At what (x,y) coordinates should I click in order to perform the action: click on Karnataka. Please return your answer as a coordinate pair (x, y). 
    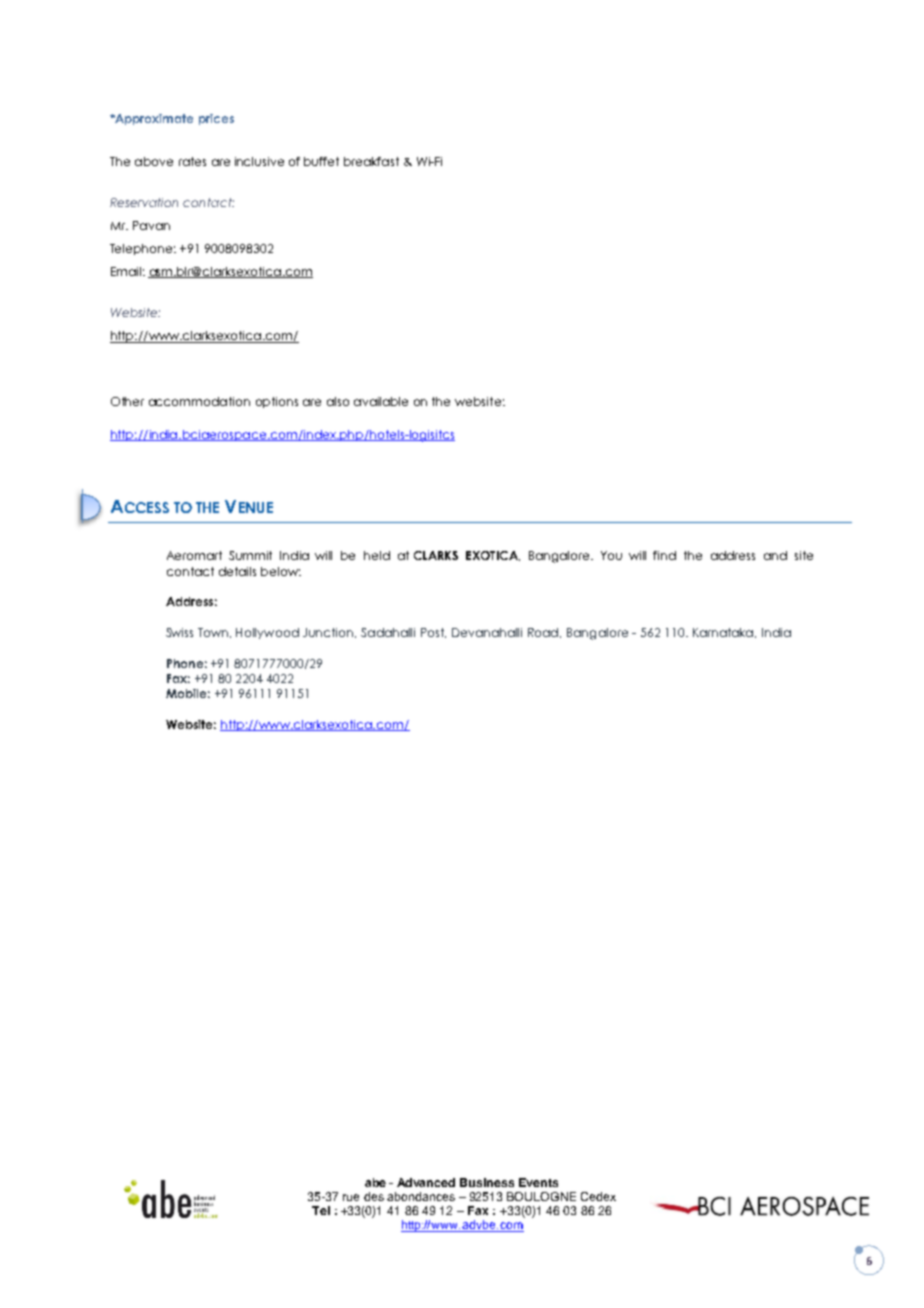
    Looking at the image, I should click on (724, 633).
